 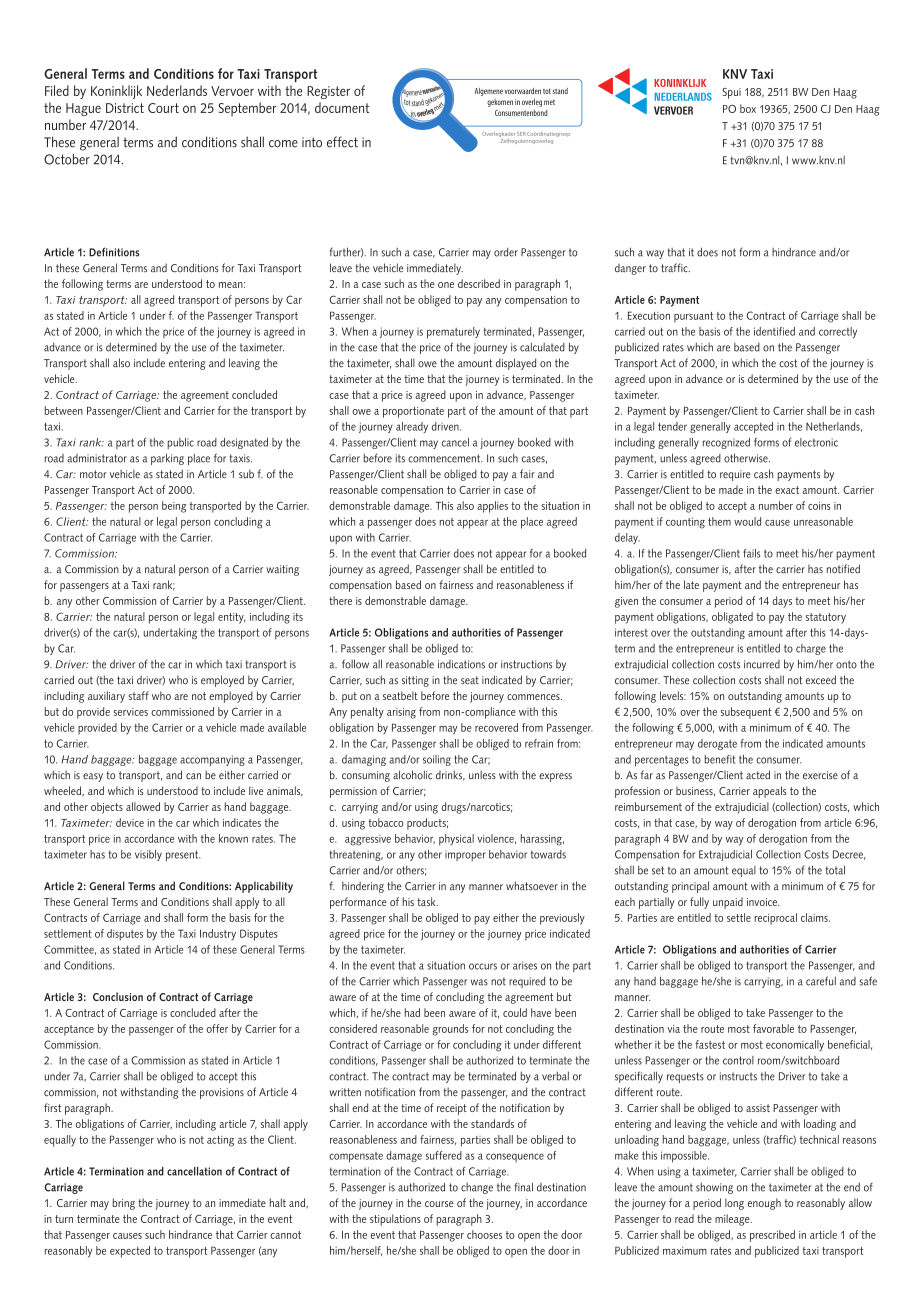 What do you see at coordinates (123, 1204) in the image?
I see `bring` at bounding box center [123, 1204].
